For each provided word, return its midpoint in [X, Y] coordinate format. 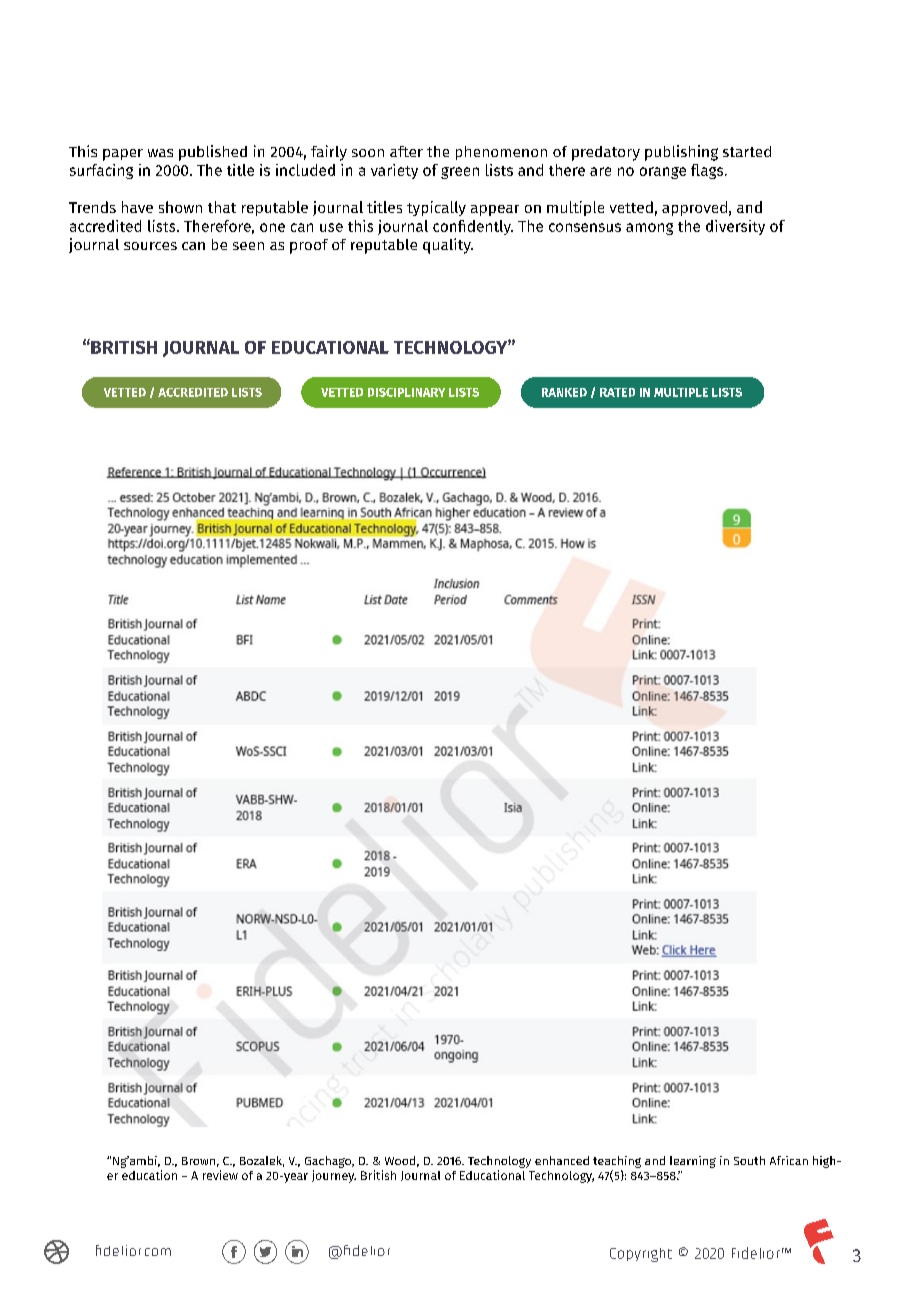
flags [708, 171]
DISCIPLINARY [406, 392]
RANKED [564, 392]
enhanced [562, 1160]
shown [180, 207]
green [460, 173]
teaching [617, 1162]
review [220, 1175]
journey [334, 1176]
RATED [617, 392]
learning [693, 1162]
